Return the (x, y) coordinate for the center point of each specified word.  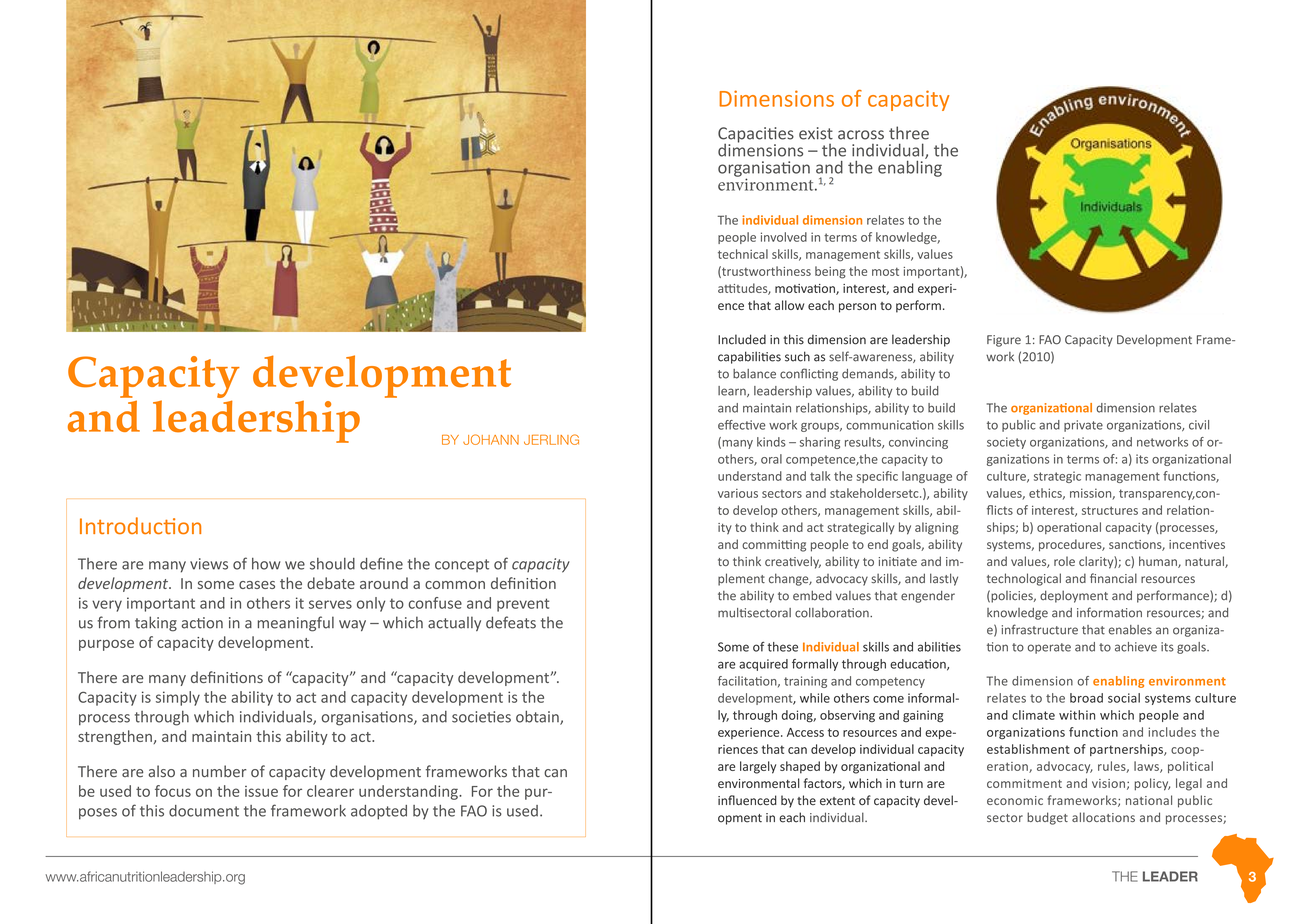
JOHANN (491, 439)
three (909, 133)
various (738, 493)
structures (1110, 510)
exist (816, 133)
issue (261, 791)
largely (758, 767)
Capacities (756, 136)
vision (1108, 783)
